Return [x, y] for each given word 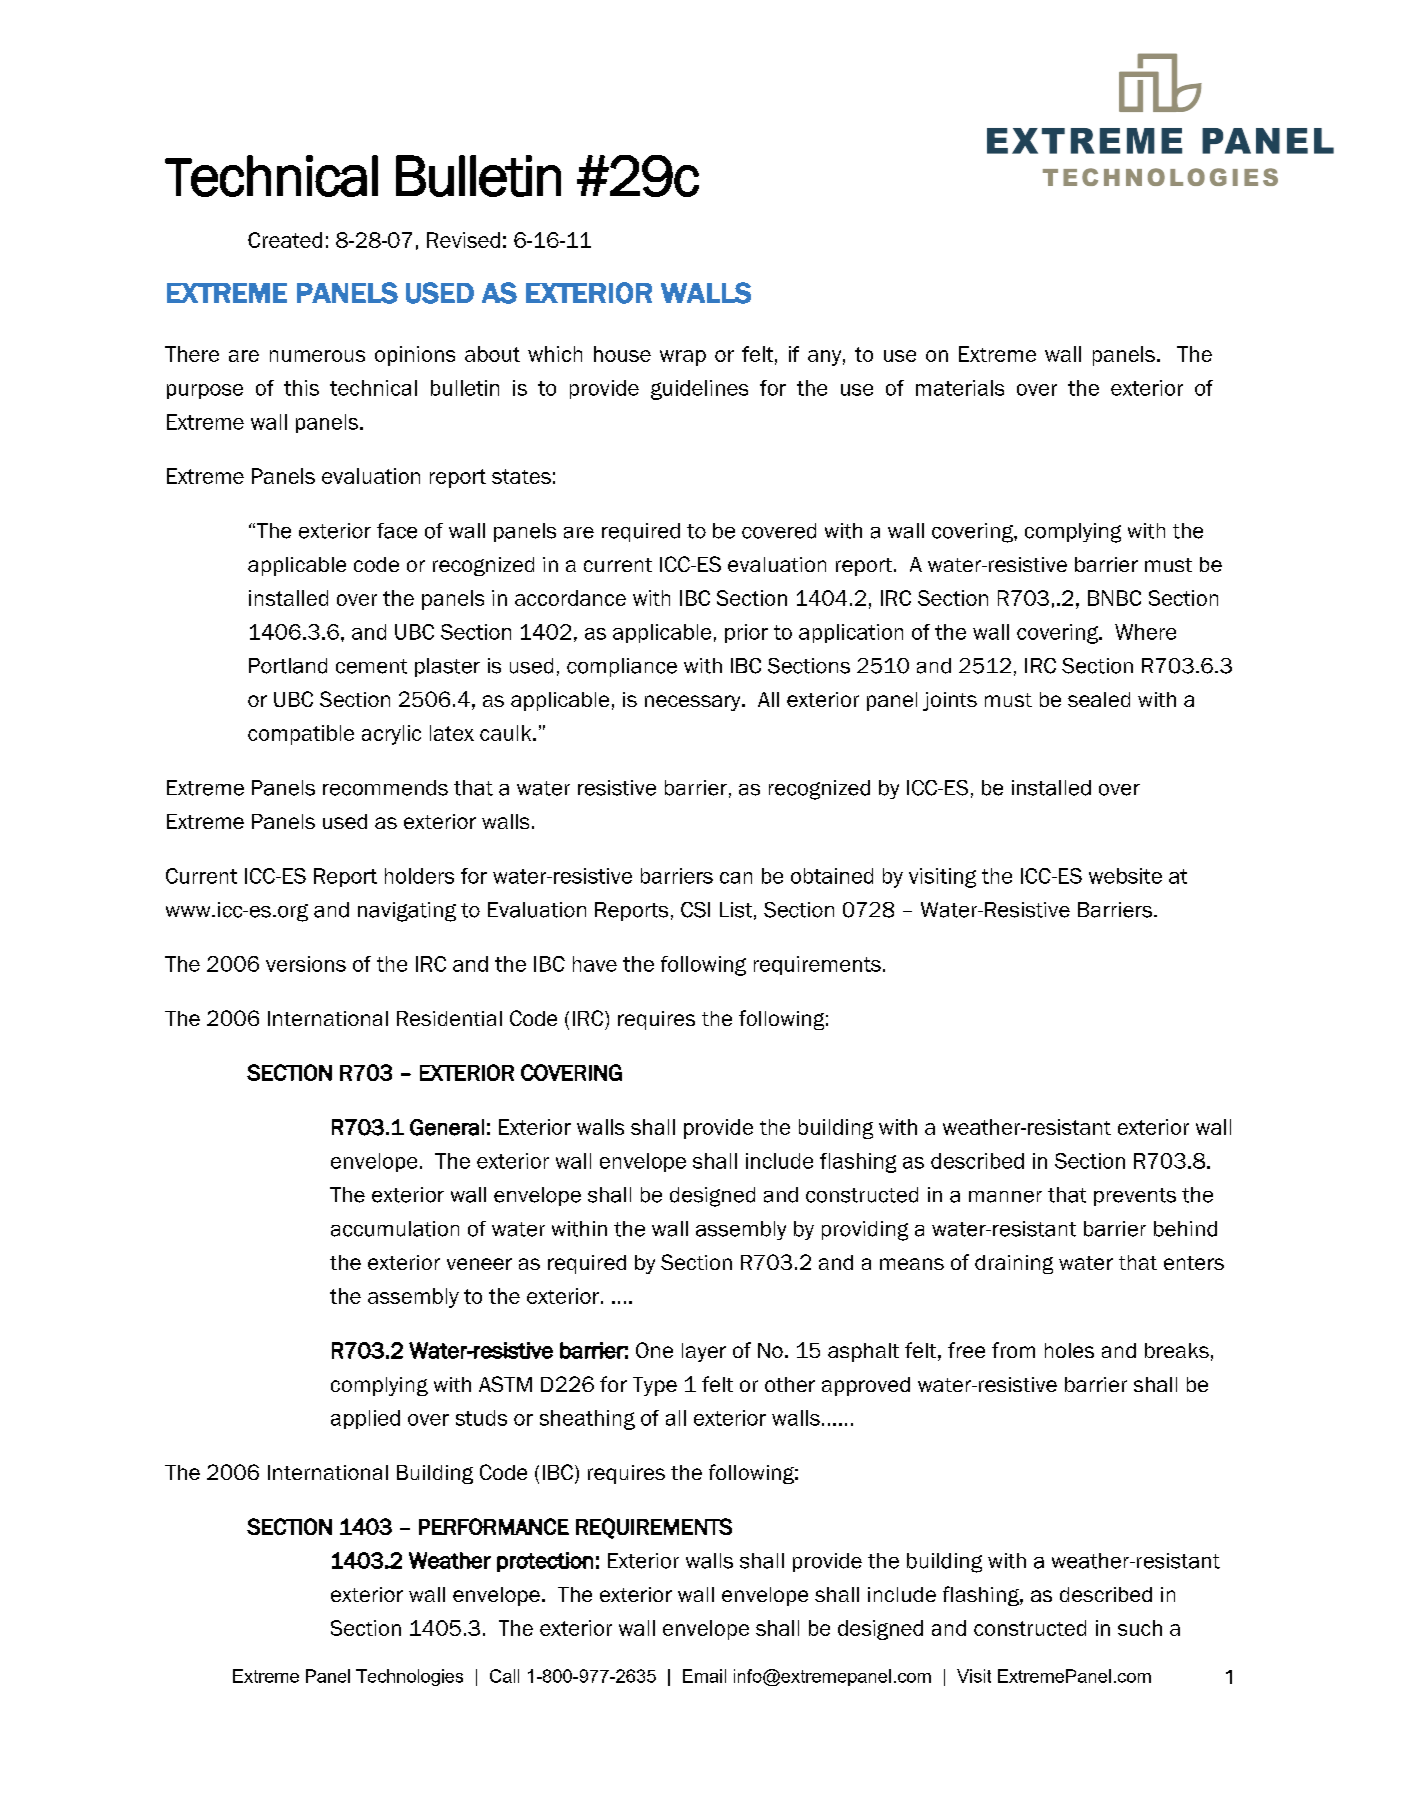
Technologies [409, 1677]
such [1140, 1628]
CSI [695, 910]
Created [285, 240]
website [1125, 876]
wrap [683, 358]
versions [306, 964]
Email [704, 1676]
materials [960, 388]
